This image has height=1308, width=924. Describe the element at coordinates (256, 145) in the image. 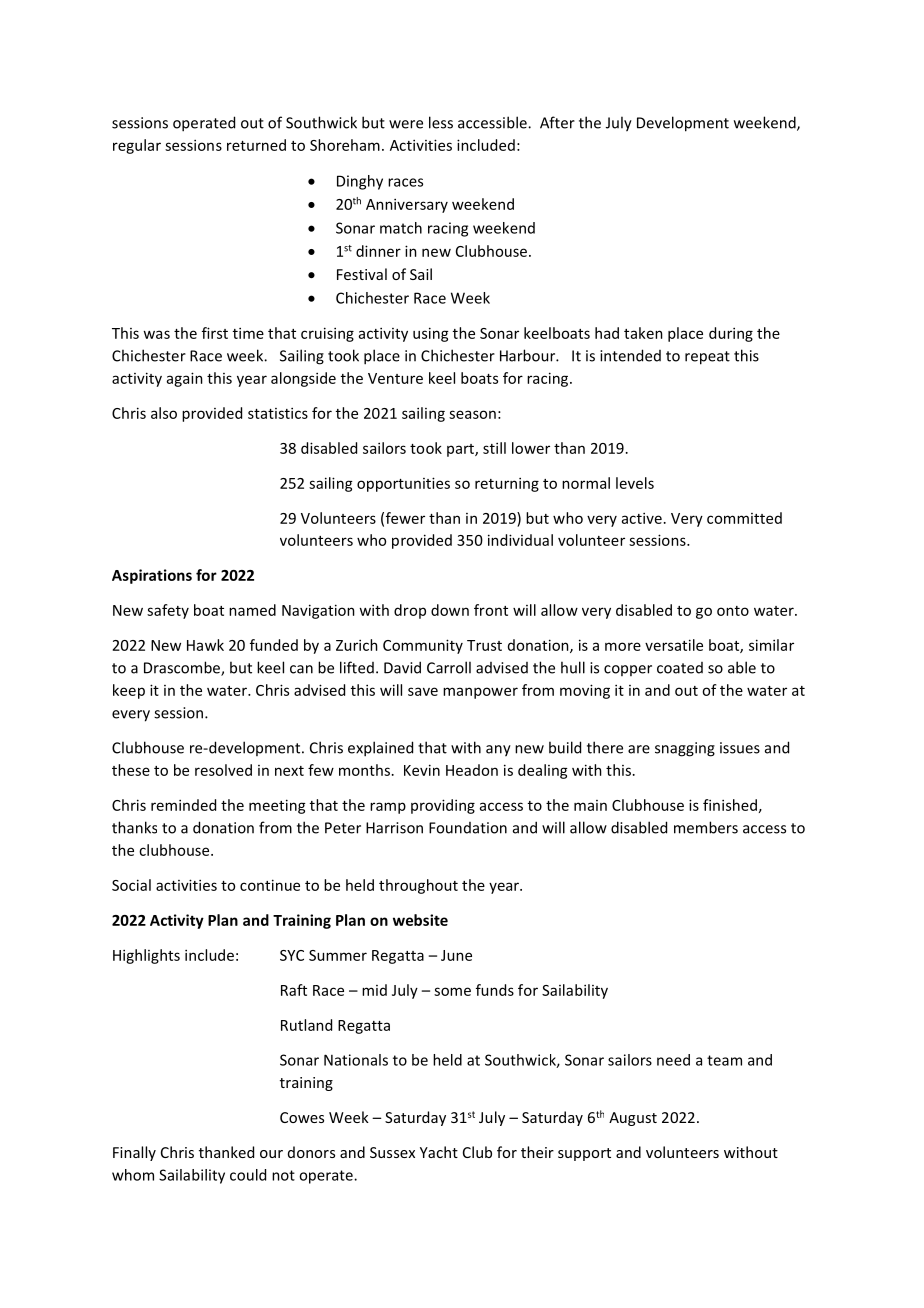

I see `returned` at that location.
